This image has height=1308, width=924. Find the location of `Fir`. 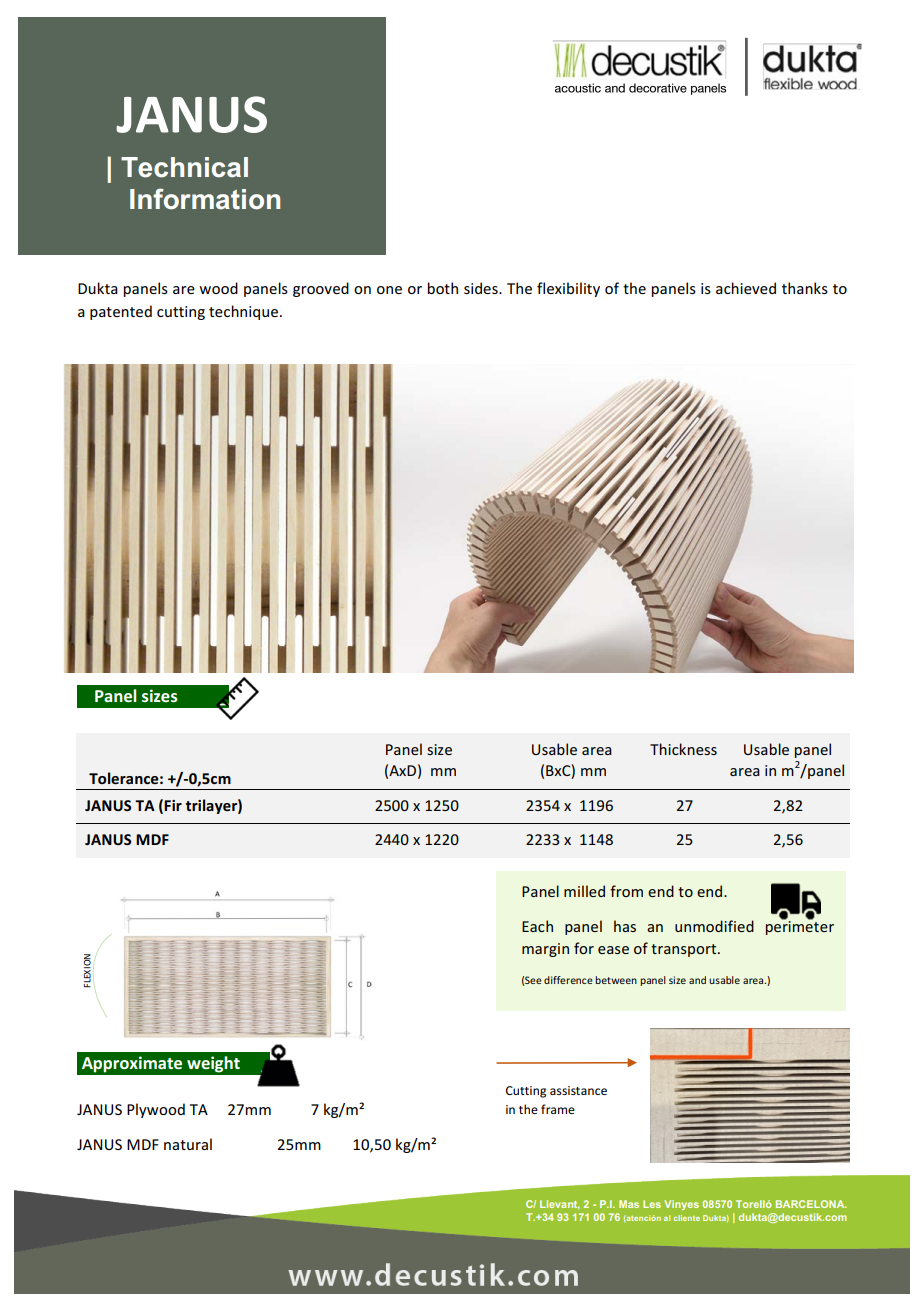

Fir is located at coordinates (173, 805).
